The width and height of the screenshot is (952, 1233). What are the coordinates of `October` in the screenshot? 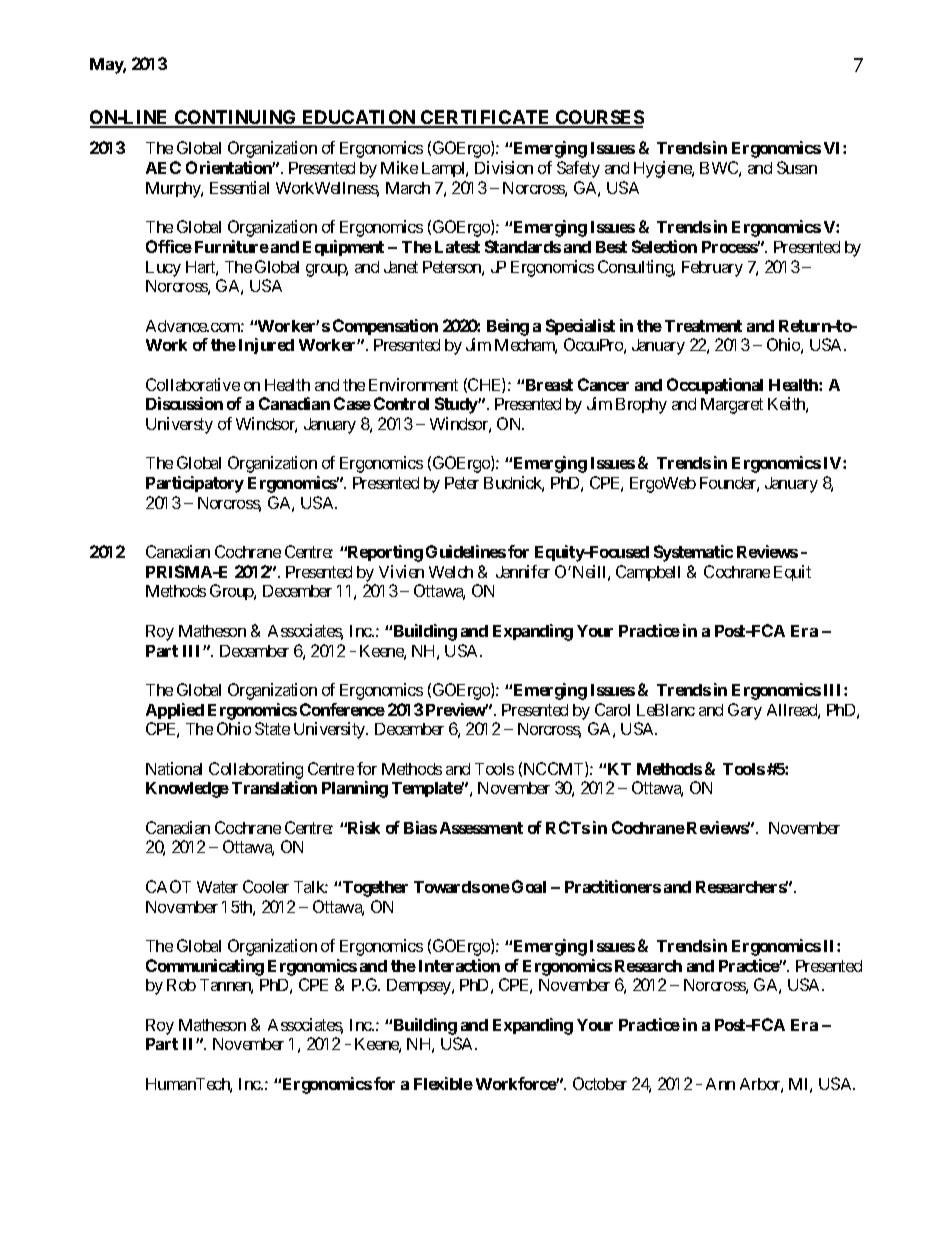 It's located at (600, 1083).
